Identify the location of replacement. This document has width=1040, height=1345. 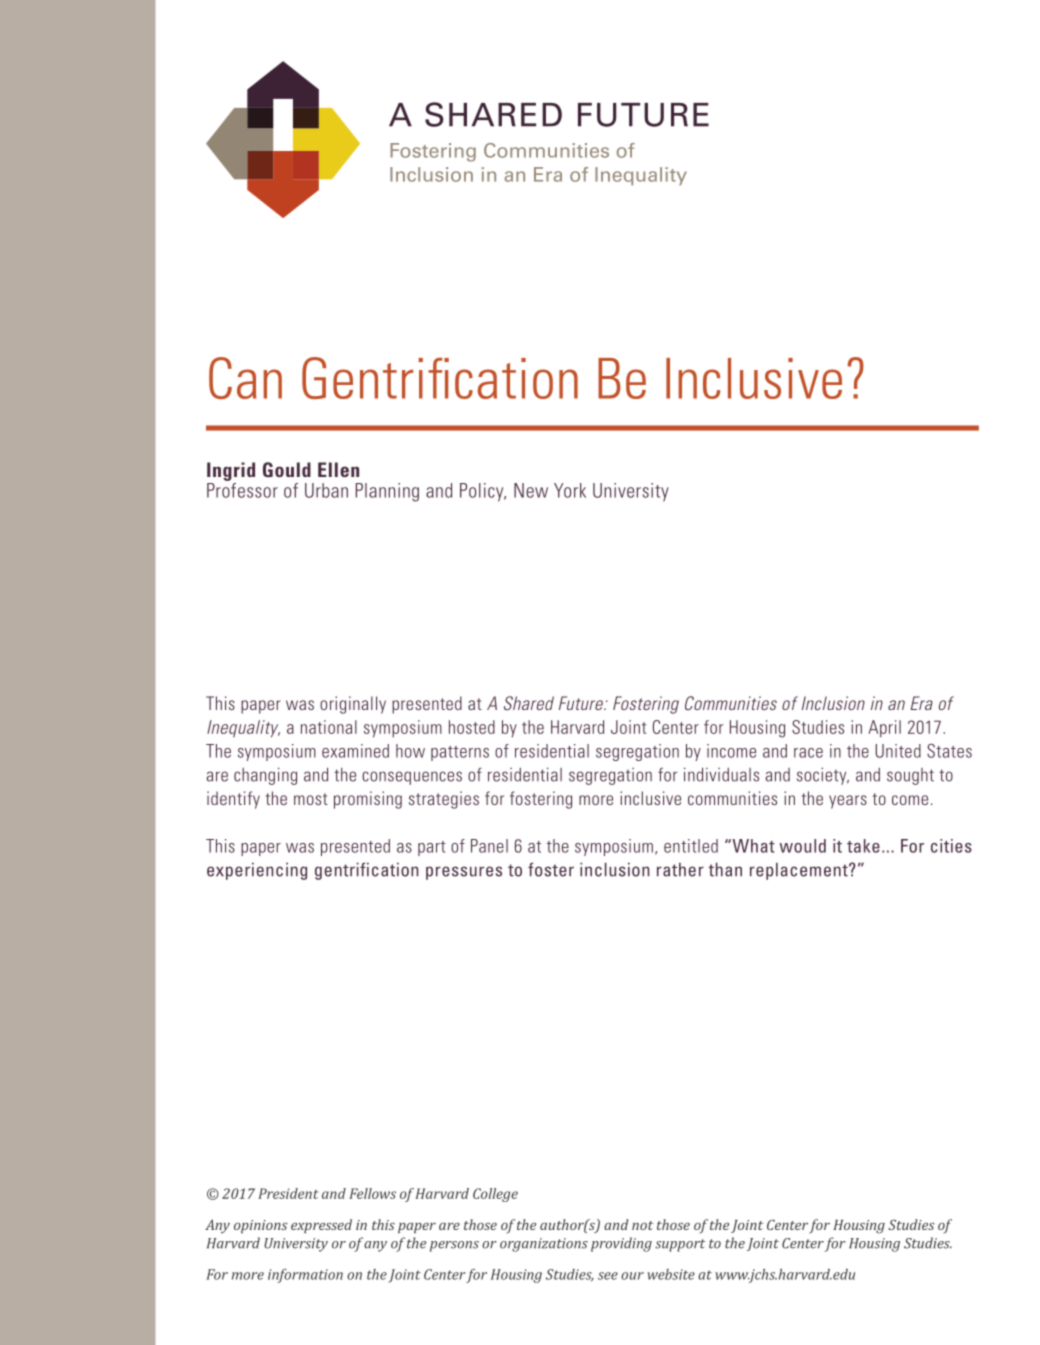
(800, 871).
